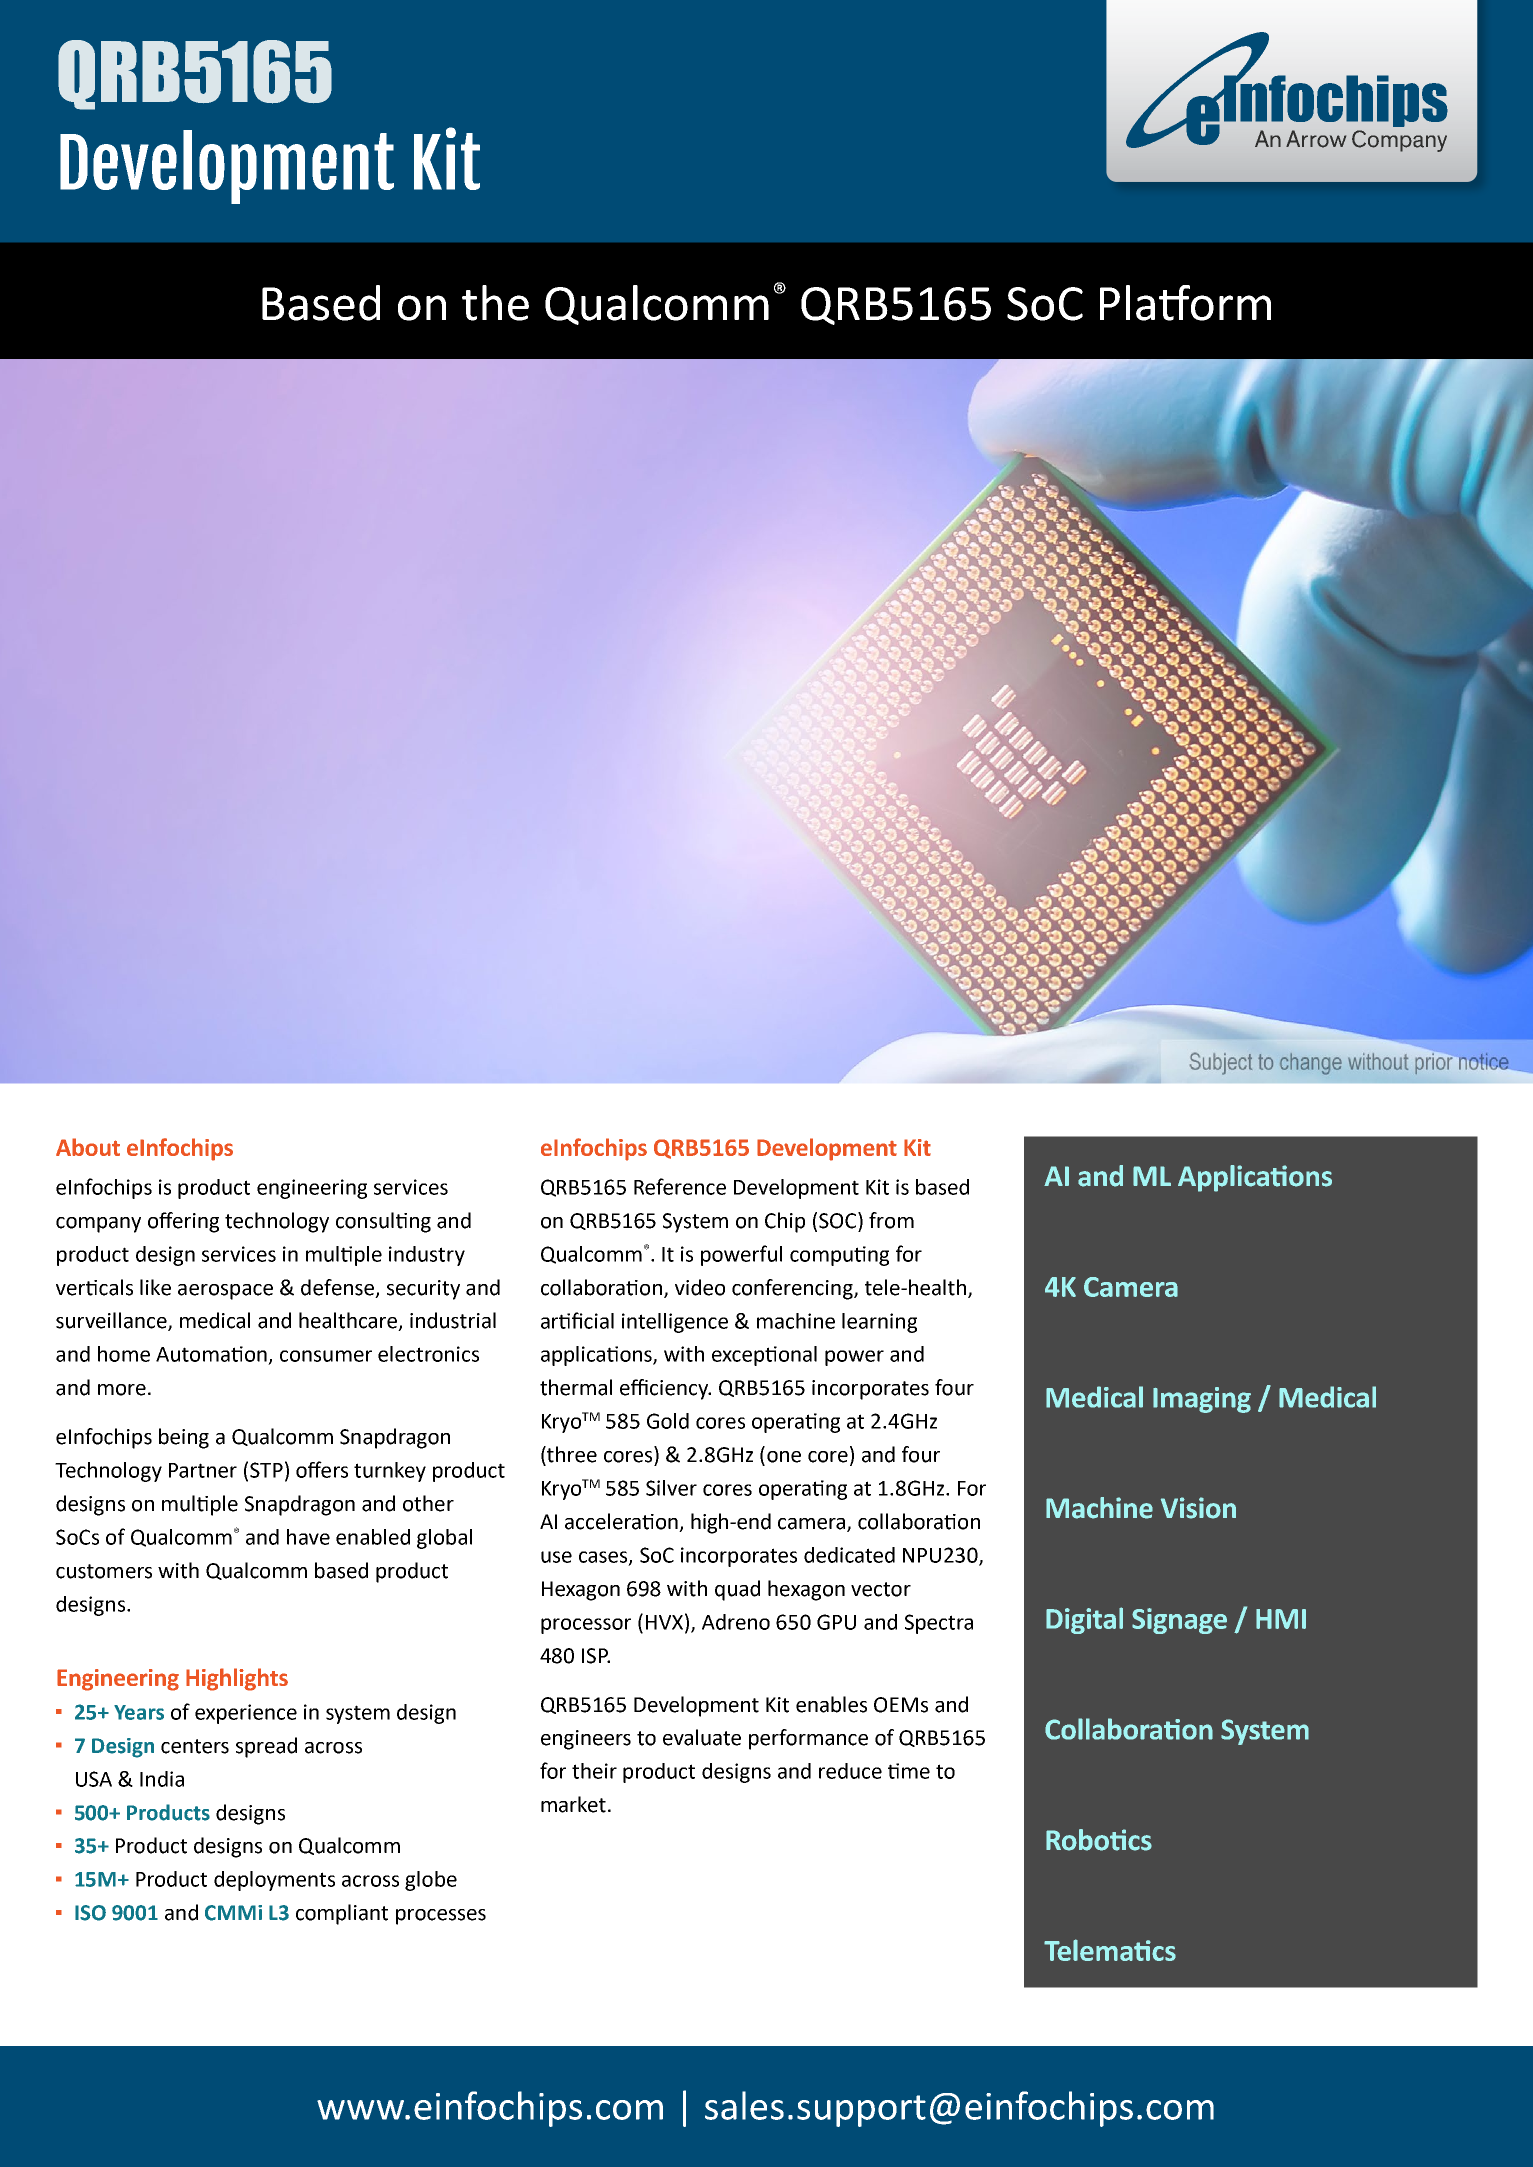 The width and height of the page is (1533, 2167). I want to click on from, so click(891, 1220).
